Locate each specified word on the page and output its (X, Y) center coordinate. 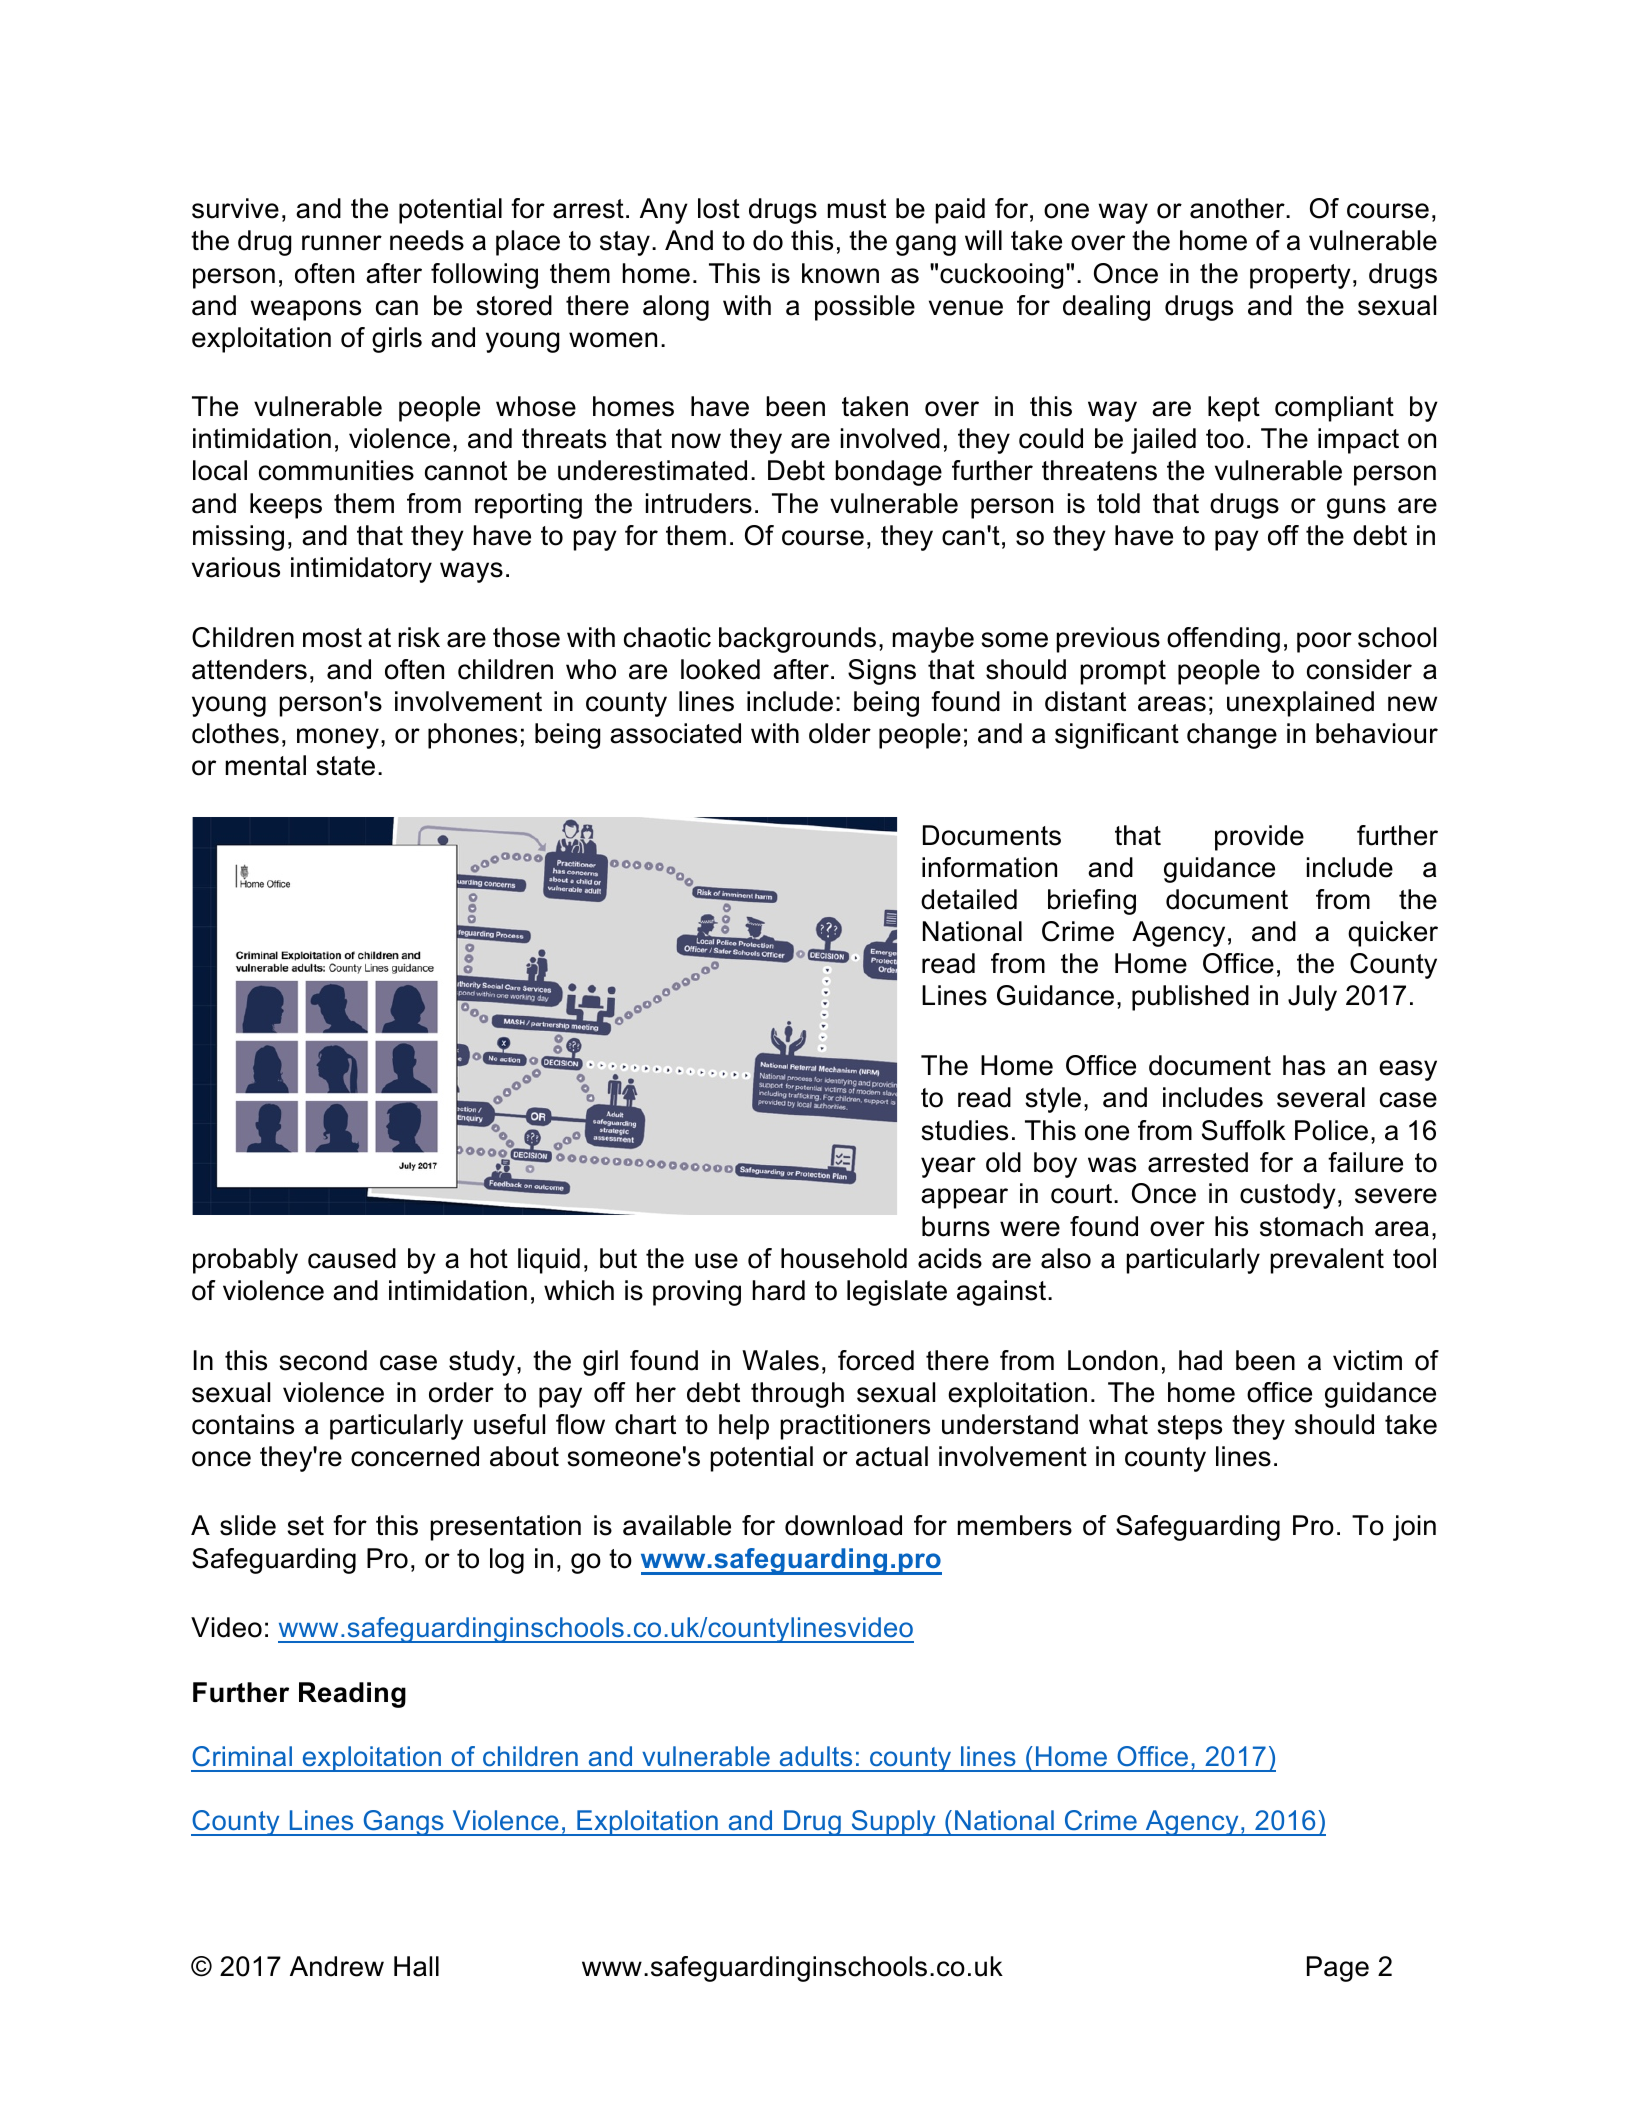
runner (342, 243)
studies (964, 1130)
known (840, 273)
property (1300, 276)
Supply (893, 1823)
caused (352, 1258)
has (1304, 1065)
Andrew (337, 1966)
